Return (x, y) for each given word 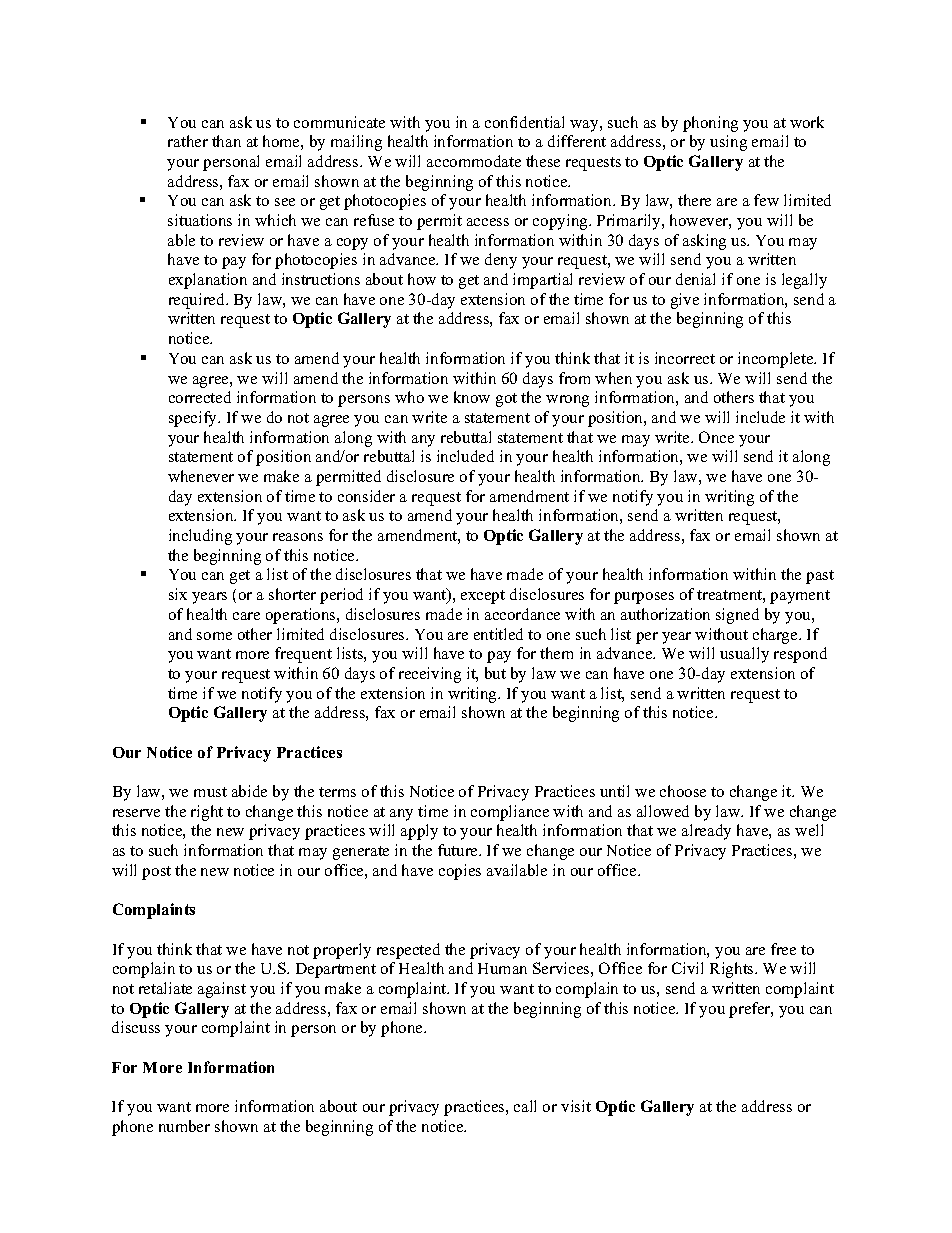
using (728, 143)
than (226, 141)
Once (716, 437)
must (210, 792)
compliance (510, 813)
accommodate (474, 161)
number (184, 1126)
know (472, 397)
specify (194, 419)
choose (683, 791)
